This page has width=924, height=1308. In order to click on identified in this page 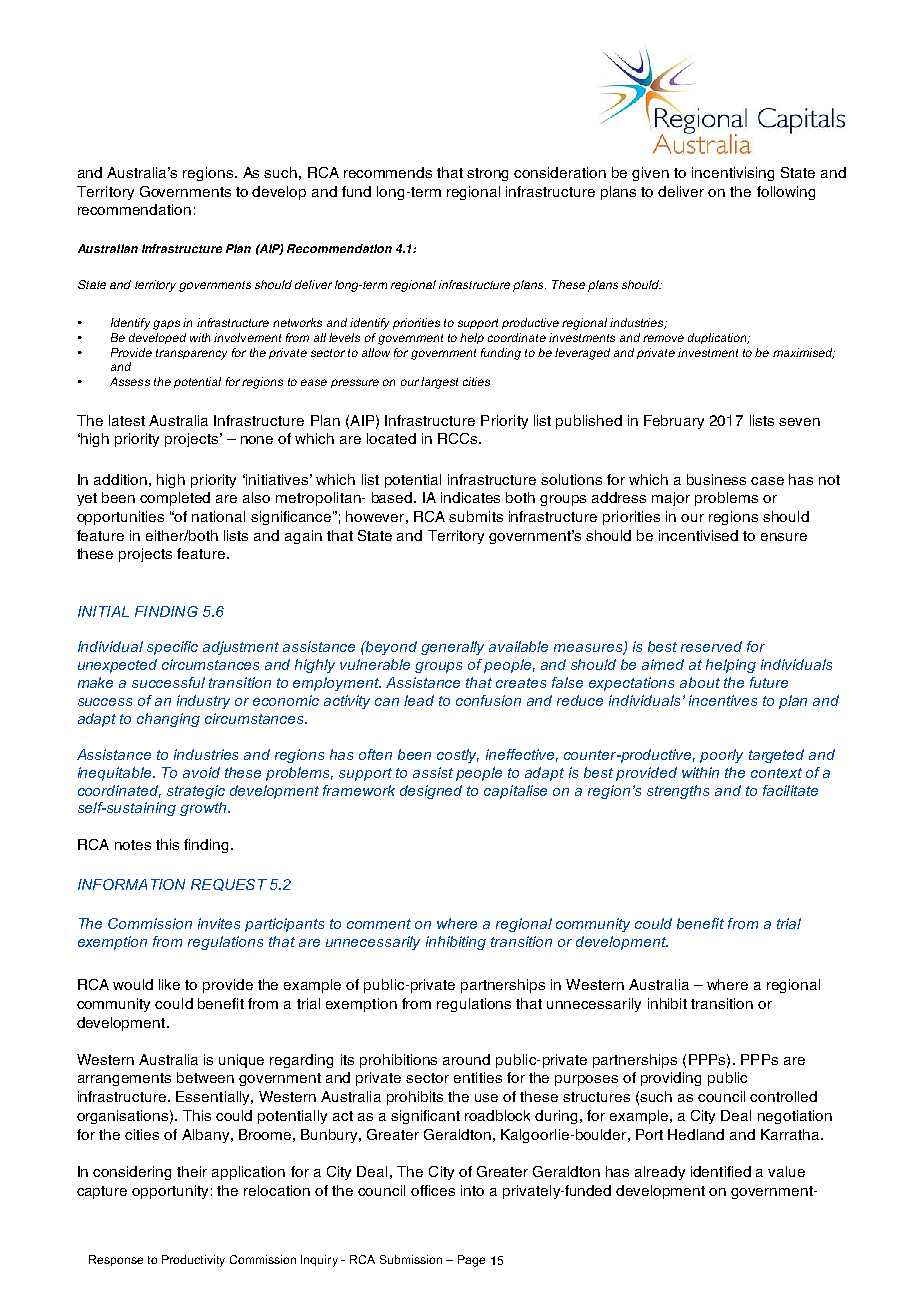, I will do `click(721, 1171)`.
